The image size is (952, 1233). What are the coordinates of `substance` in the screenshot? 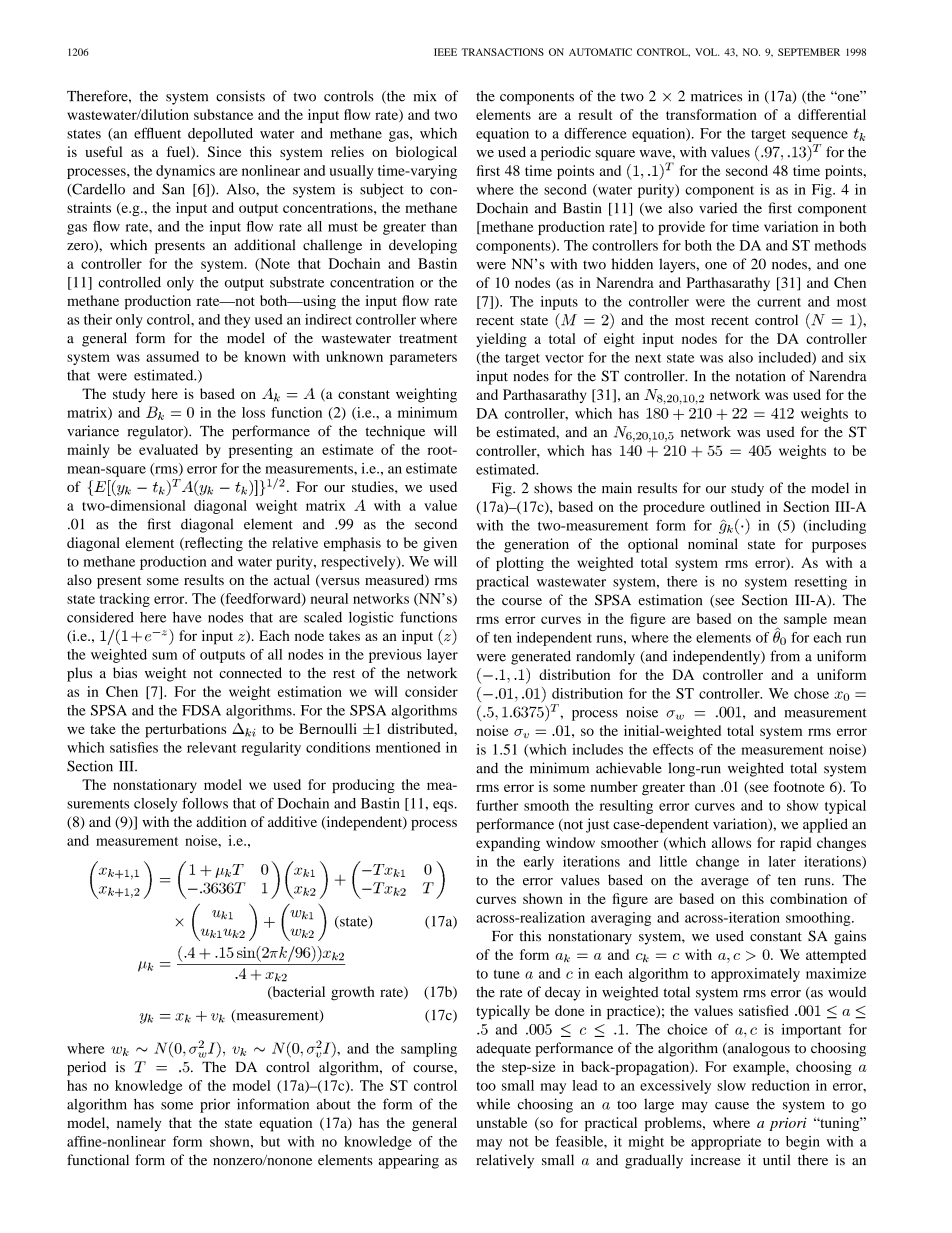 It's located at (223, 114).
